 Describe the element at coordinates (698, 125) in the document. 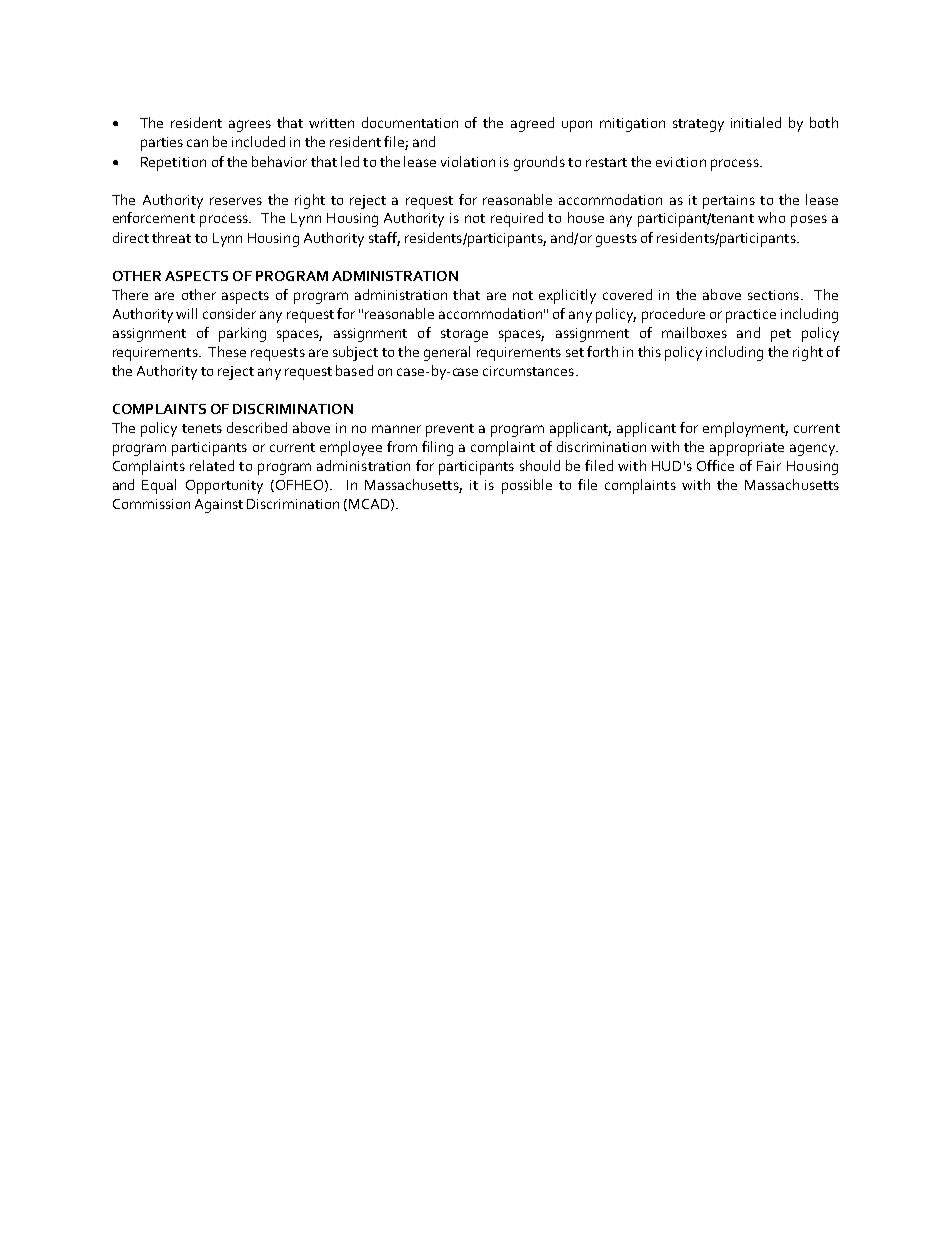

I see `strategy` at that location.
